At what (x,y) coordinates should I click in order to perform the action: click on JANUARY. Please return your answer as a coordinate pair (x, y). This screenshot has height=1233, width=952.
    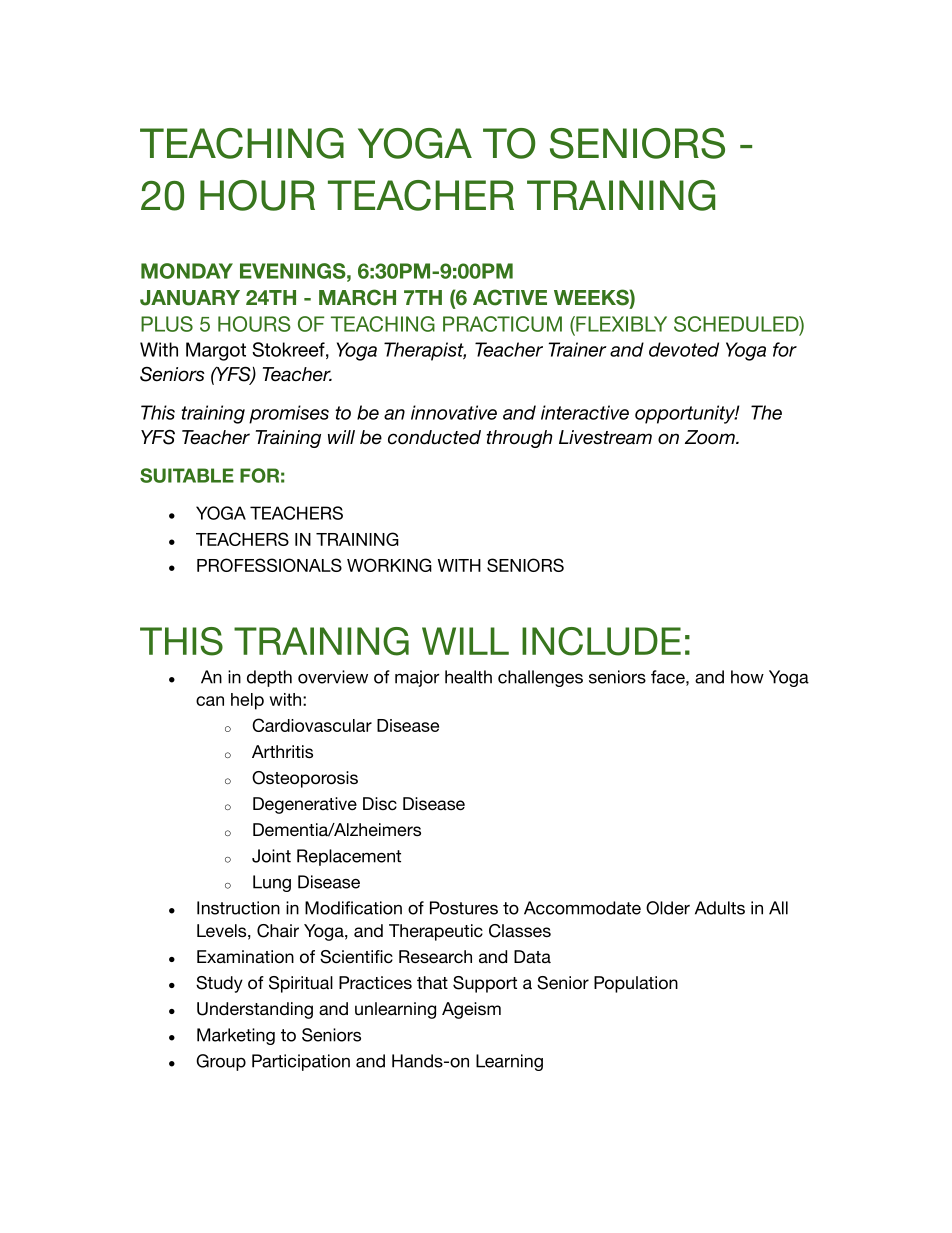
    Looking at the image, I should click on (190, 298).
